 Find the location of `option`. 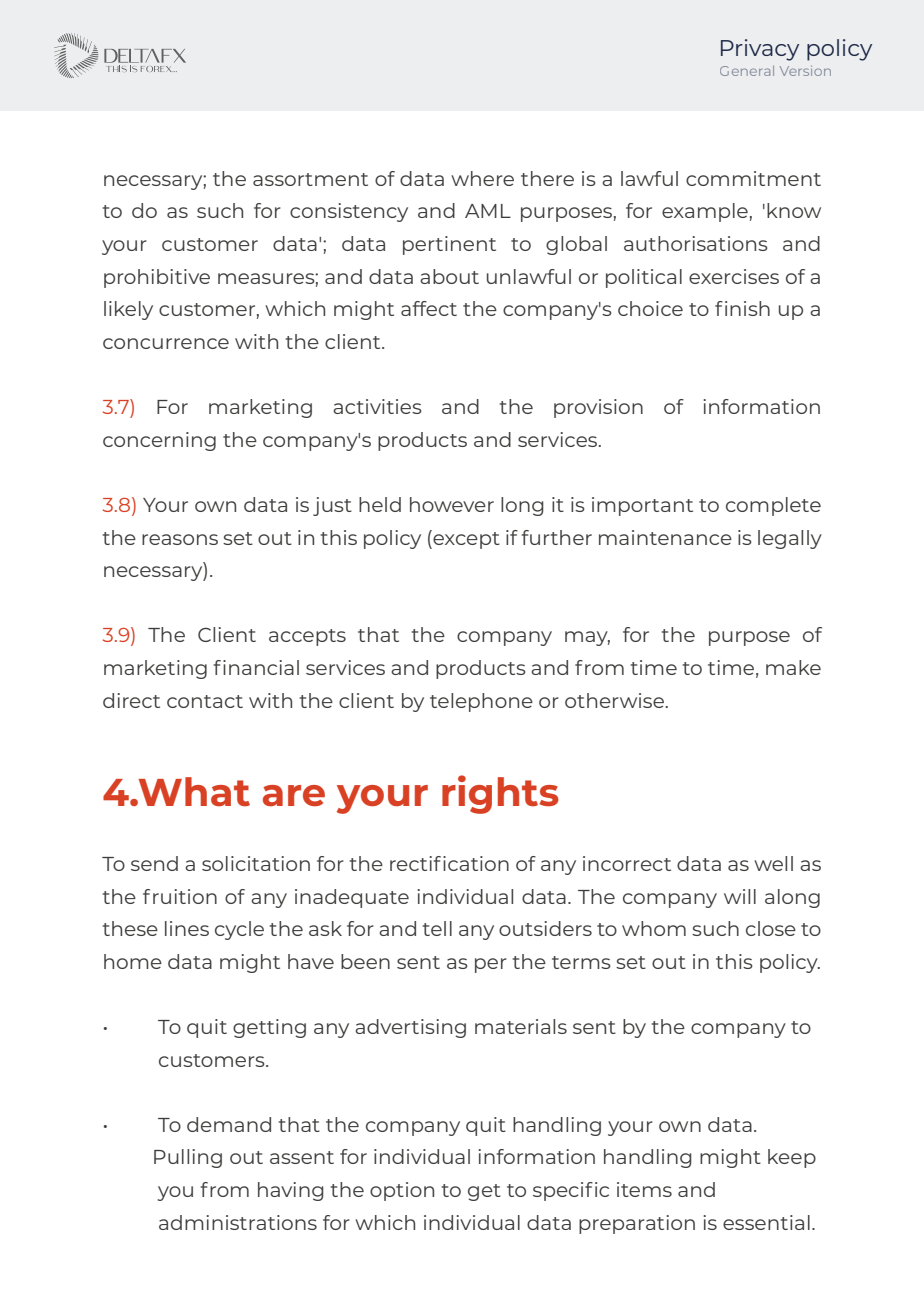

option is located at coordinates (402, 1191).
